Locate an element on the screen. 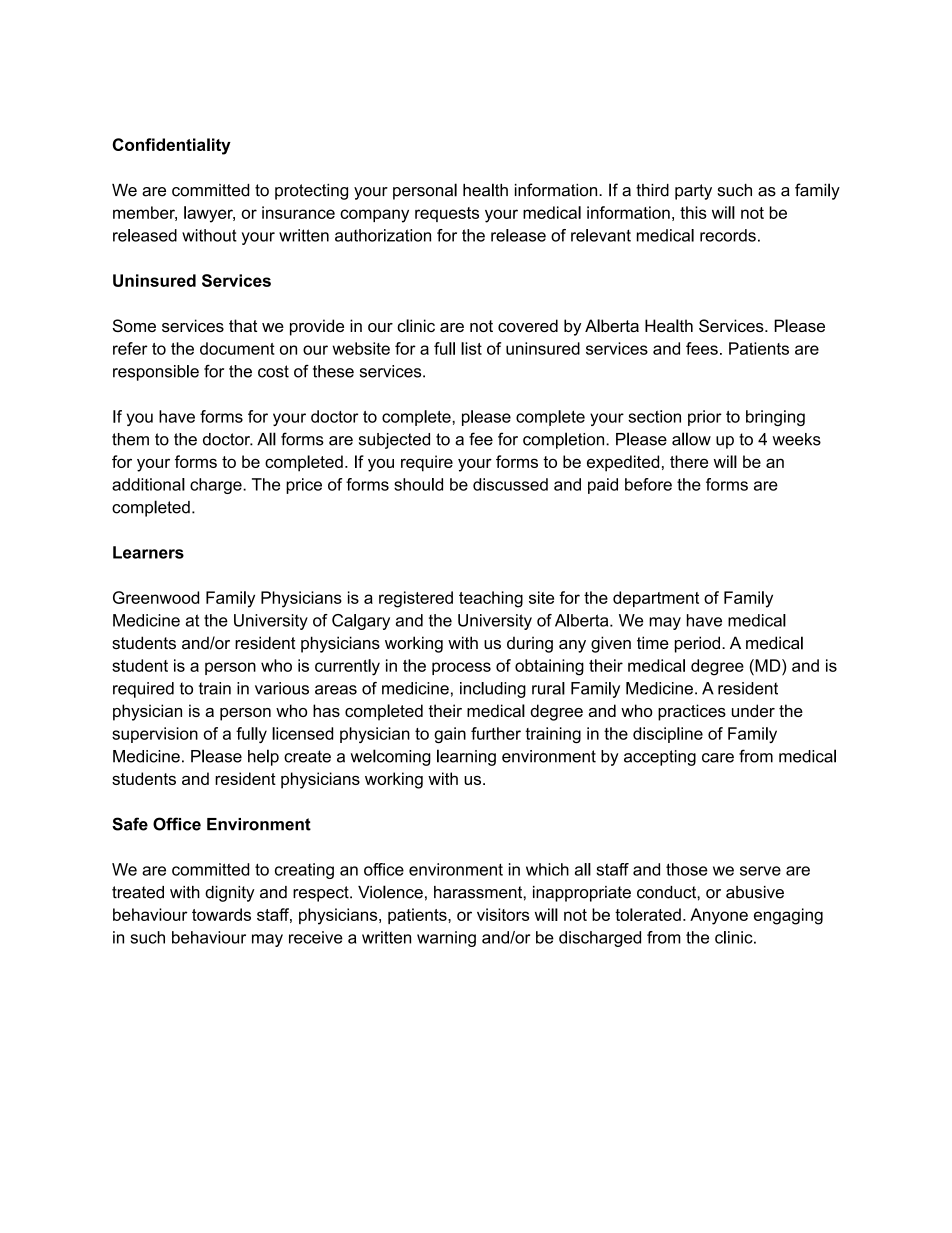  supervision is located at coordinates (155, 735).
